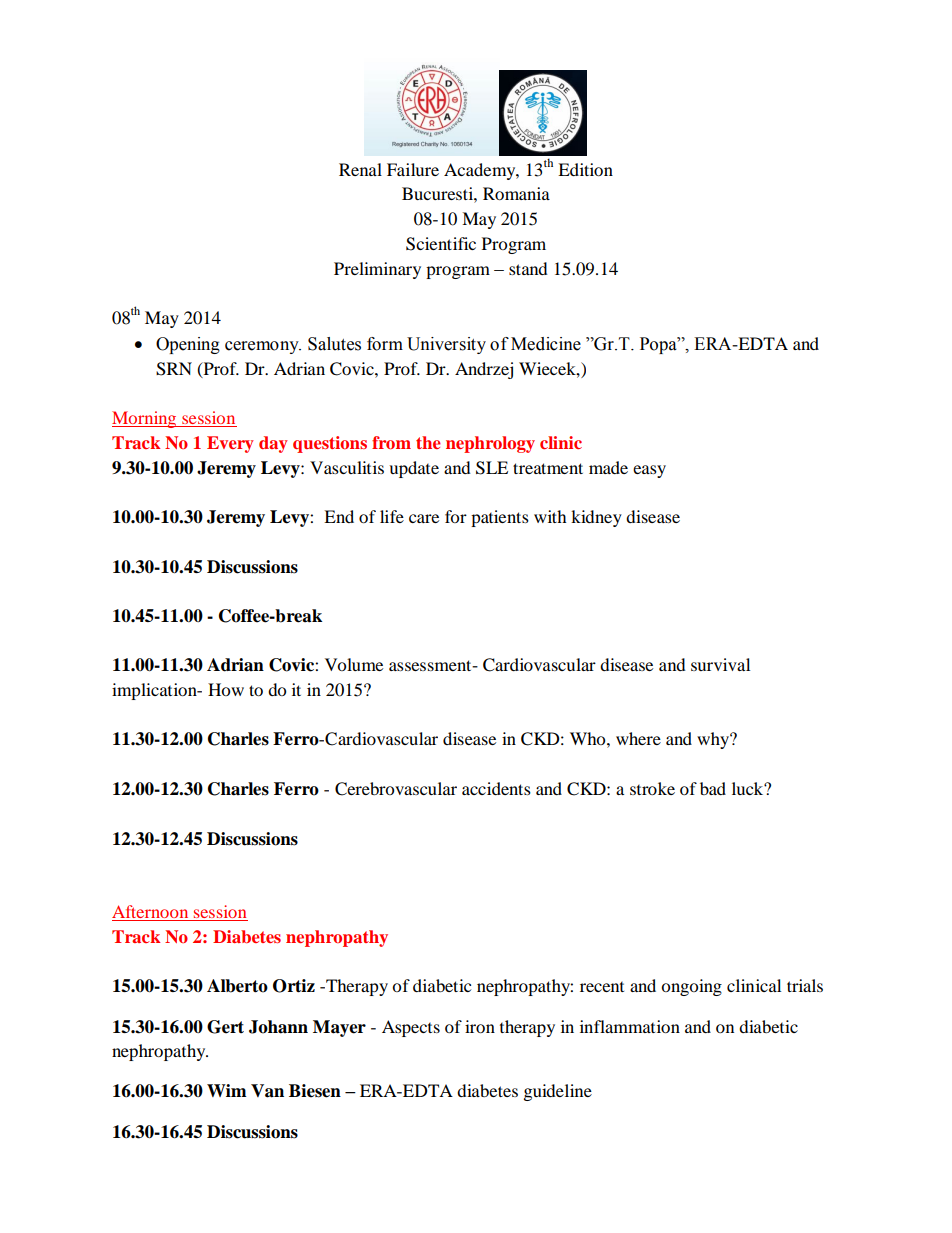  I want to click on Renal, so click(360, 169).
